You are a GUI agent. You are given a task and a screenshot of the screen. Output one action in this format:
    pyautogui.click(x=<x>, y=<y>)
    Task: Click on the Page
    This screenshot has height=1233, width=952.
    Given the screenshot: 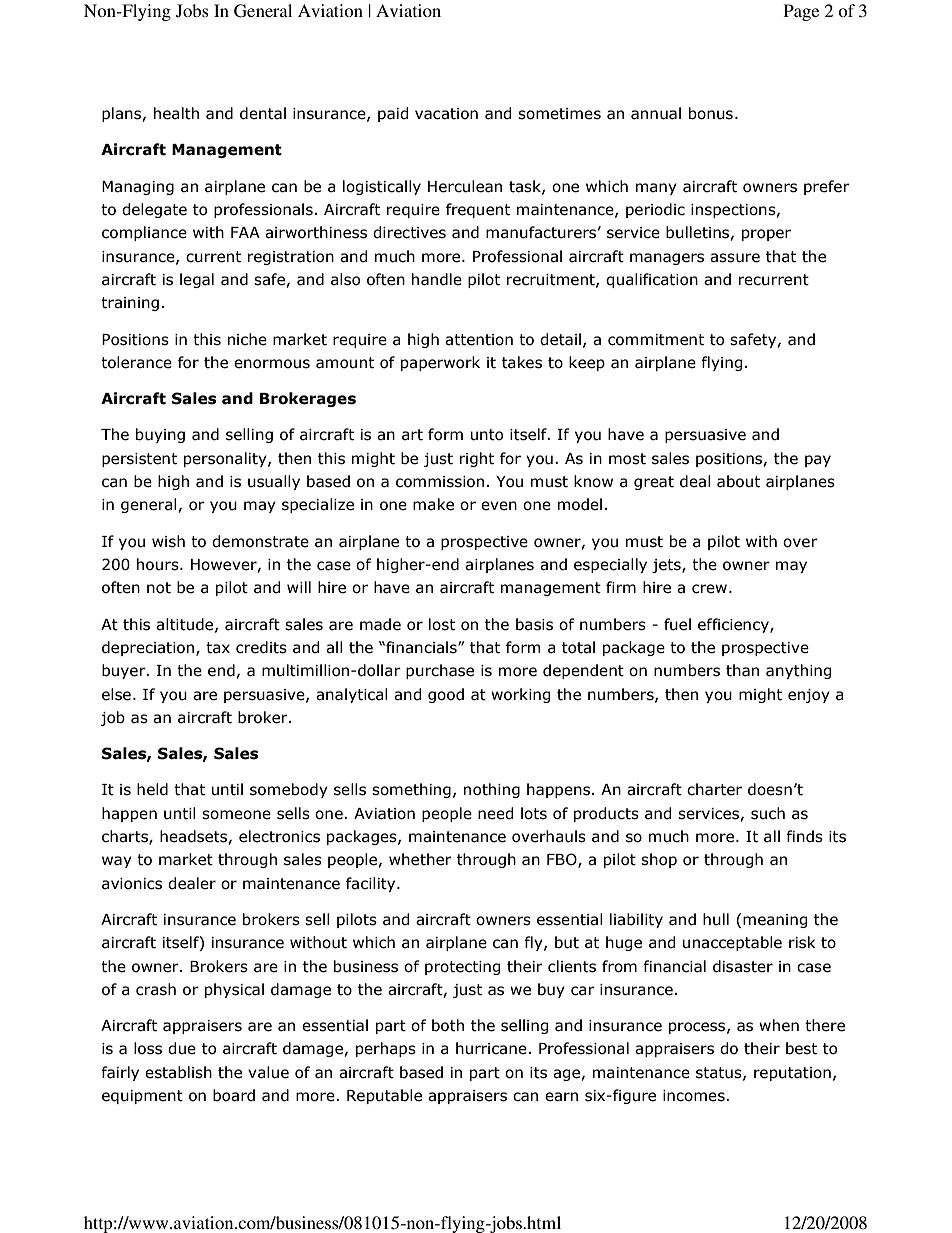 What is the action you would take?
    pyautogui.click(x=801, y=12)
